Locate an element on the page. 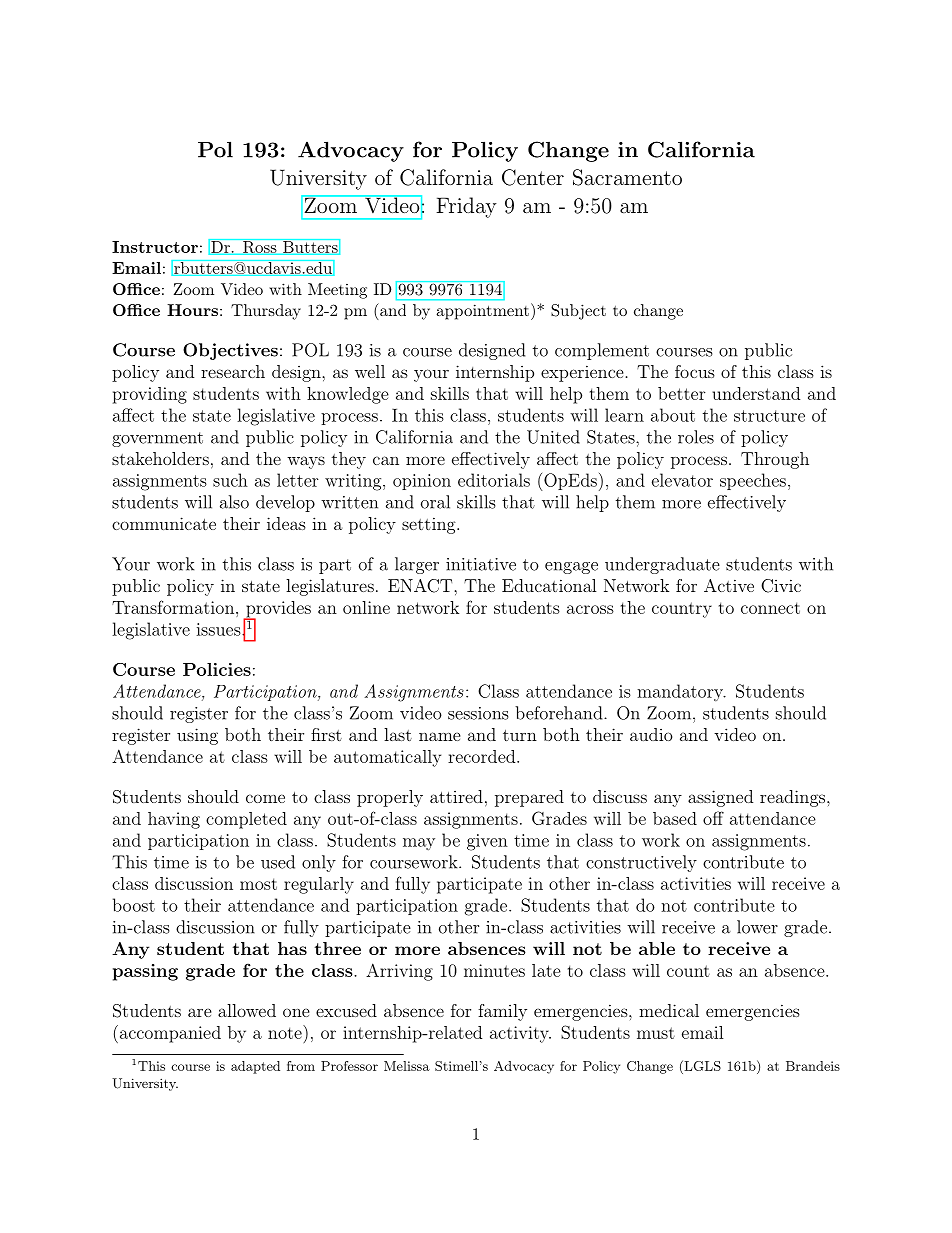 This document has width=952, height=1233. accompanied is located at coordinates (169, 1034).
